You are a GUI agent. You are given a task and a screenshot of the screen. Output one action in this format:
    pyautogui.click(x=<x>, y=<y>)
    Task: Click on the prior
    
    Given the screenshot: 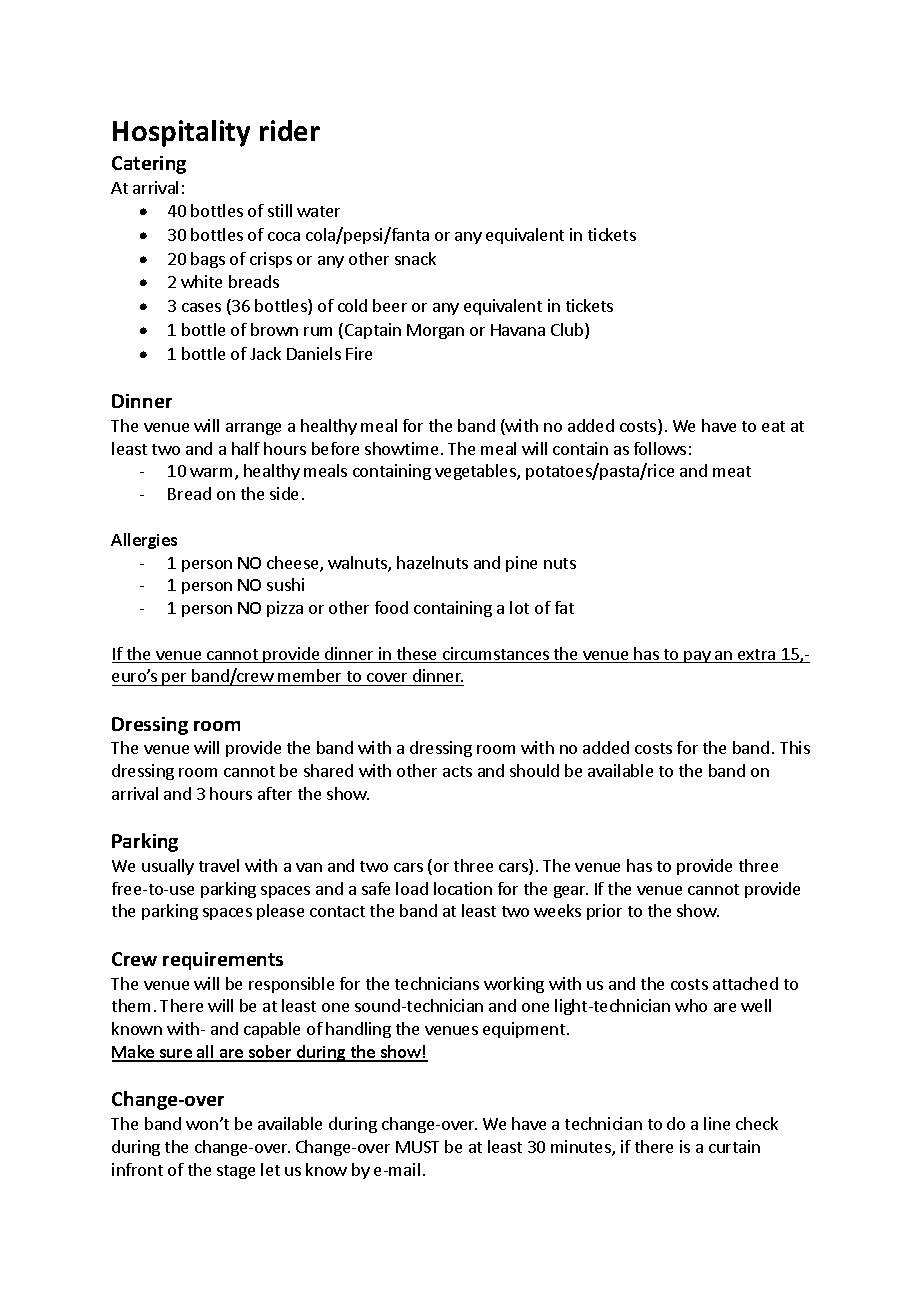 What is the action you would take?
    pyautogui.click(x=604, y=912)
